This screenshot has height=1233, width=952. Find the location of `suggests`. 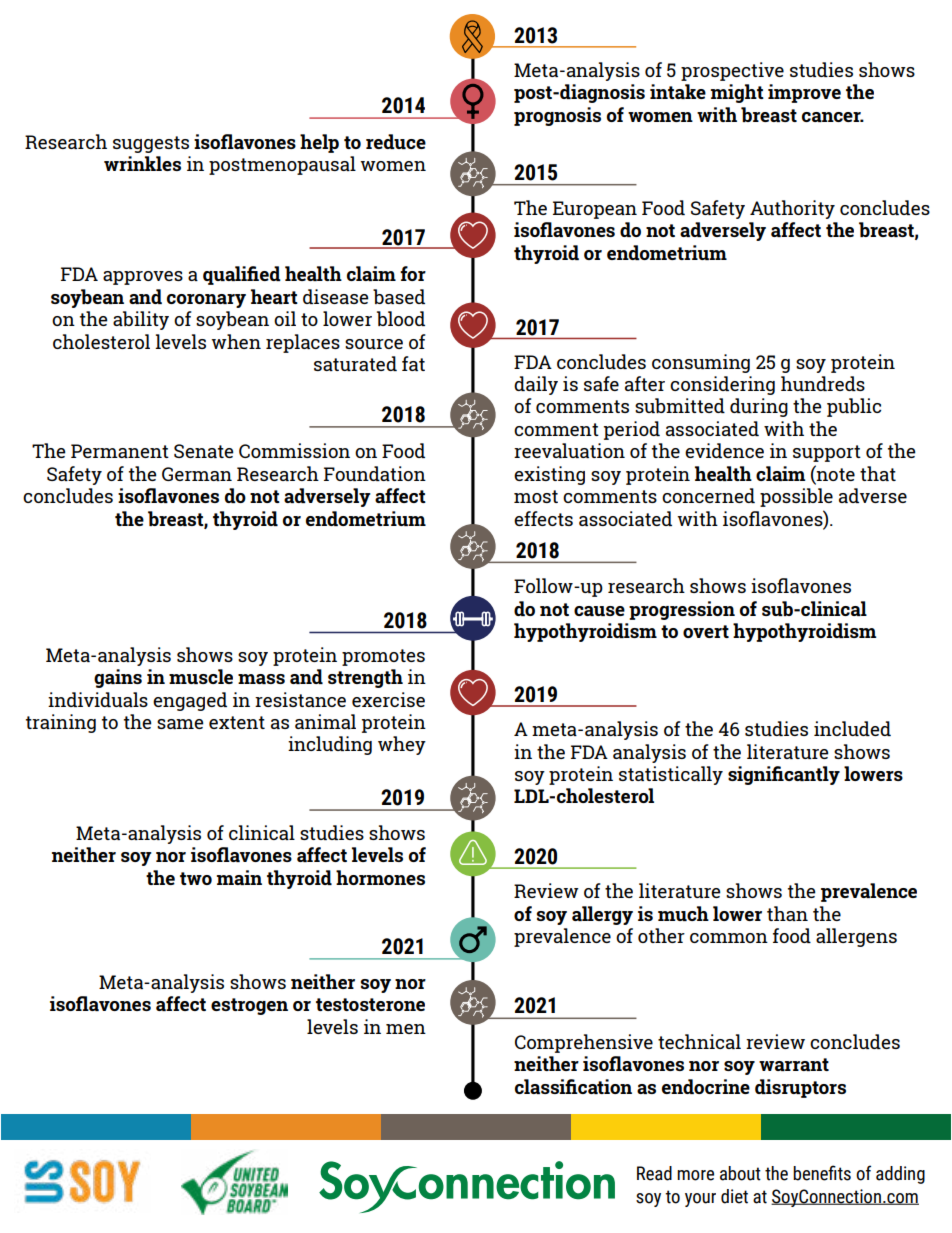

suggests is located at coordinates (151, 144).
